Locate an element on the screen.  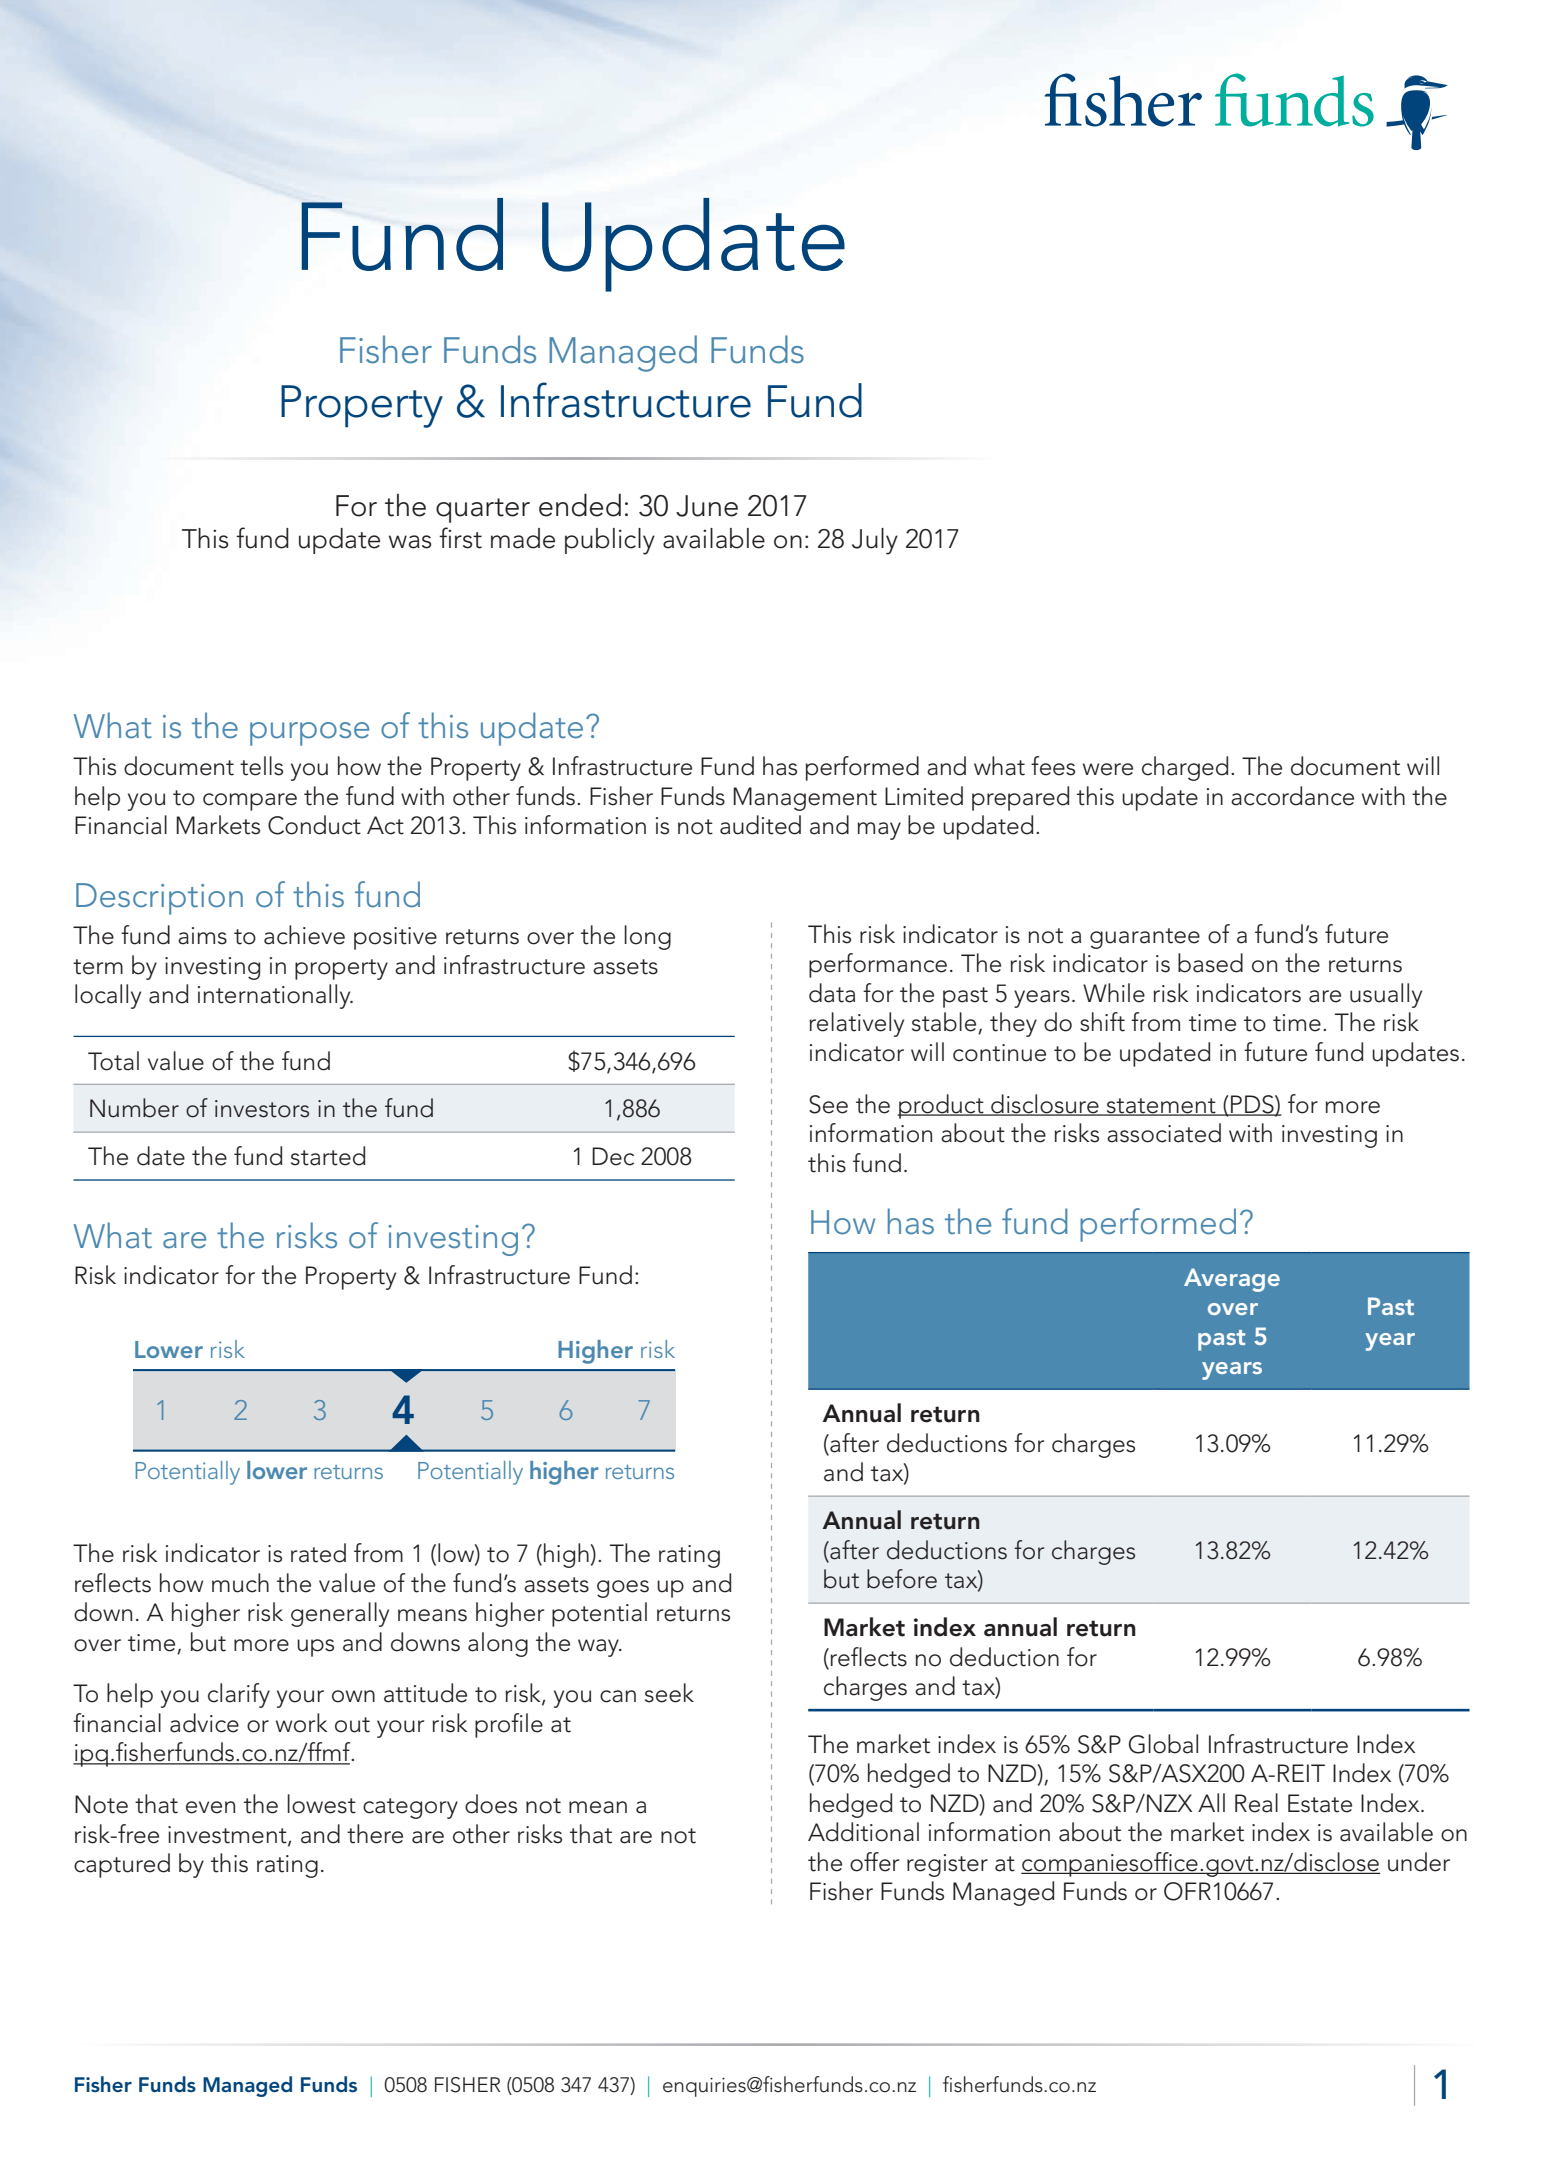
started is located at coordinates (328, 1156).
